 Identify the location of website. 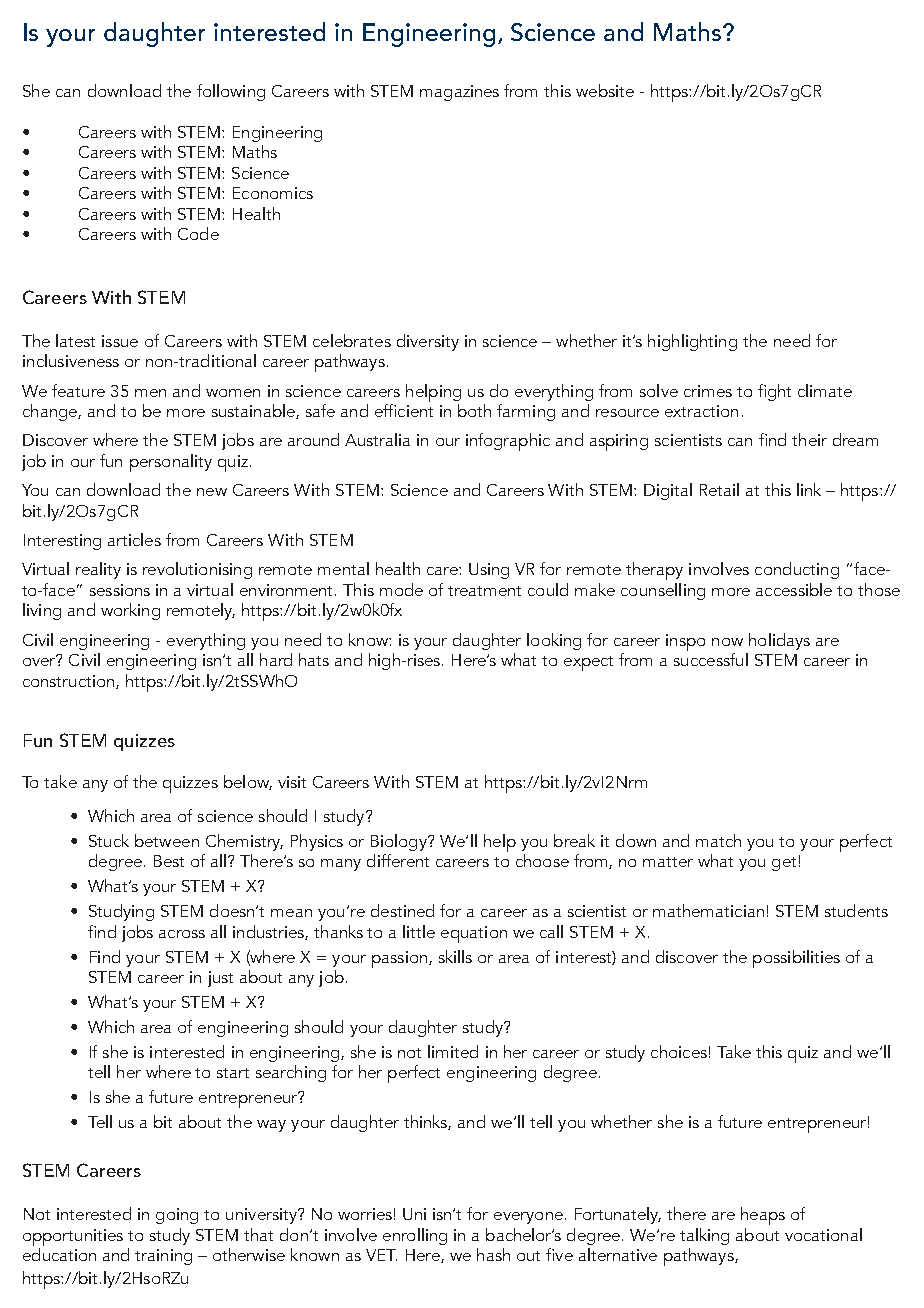
(605, 90).
